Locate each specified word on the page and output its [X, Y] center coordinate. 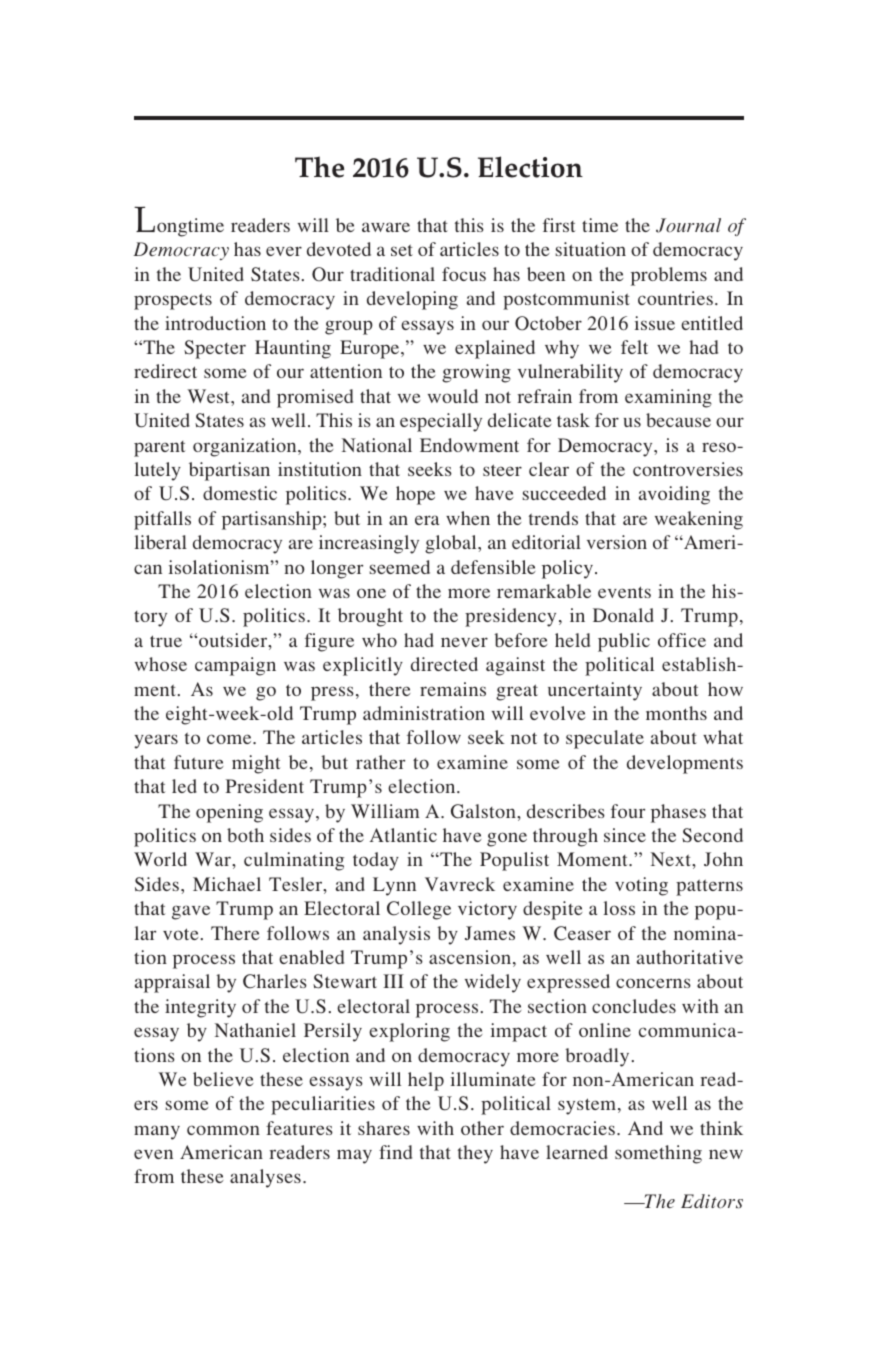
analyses [265, 1178]
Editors [712, 1201]
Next [672, 859]
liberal [161, 542]
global [452, 544]
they [475, 1154]
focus [464, 274]
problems [669, 276]
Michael [227, 884]
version [617, 542]
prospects [173, 301]
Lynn [394, 886]
